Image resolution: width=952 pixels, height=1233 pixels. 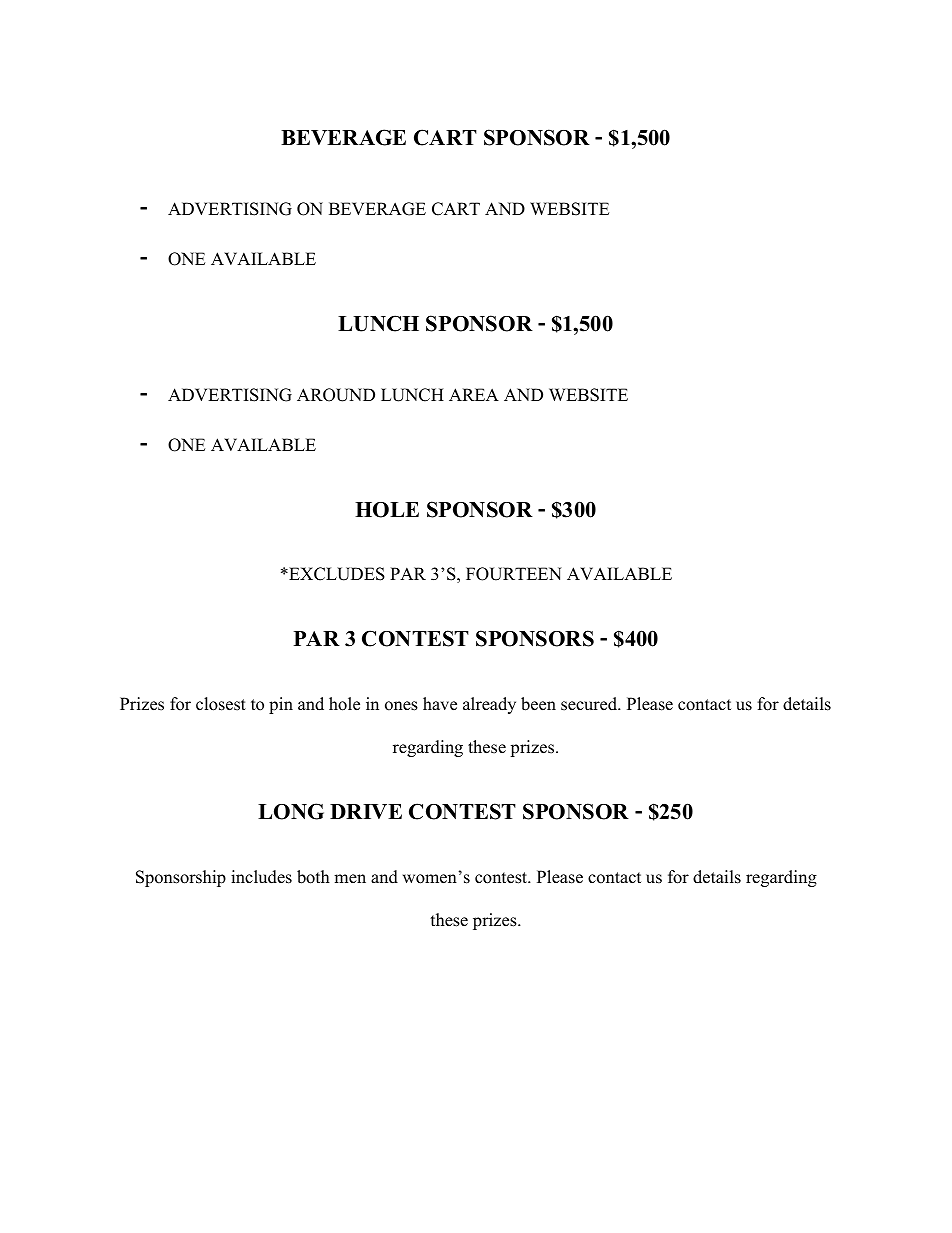 What do you see at coordinates (538, 704) in the screenshot?
I see `been` at bounding box center [538, 704].
